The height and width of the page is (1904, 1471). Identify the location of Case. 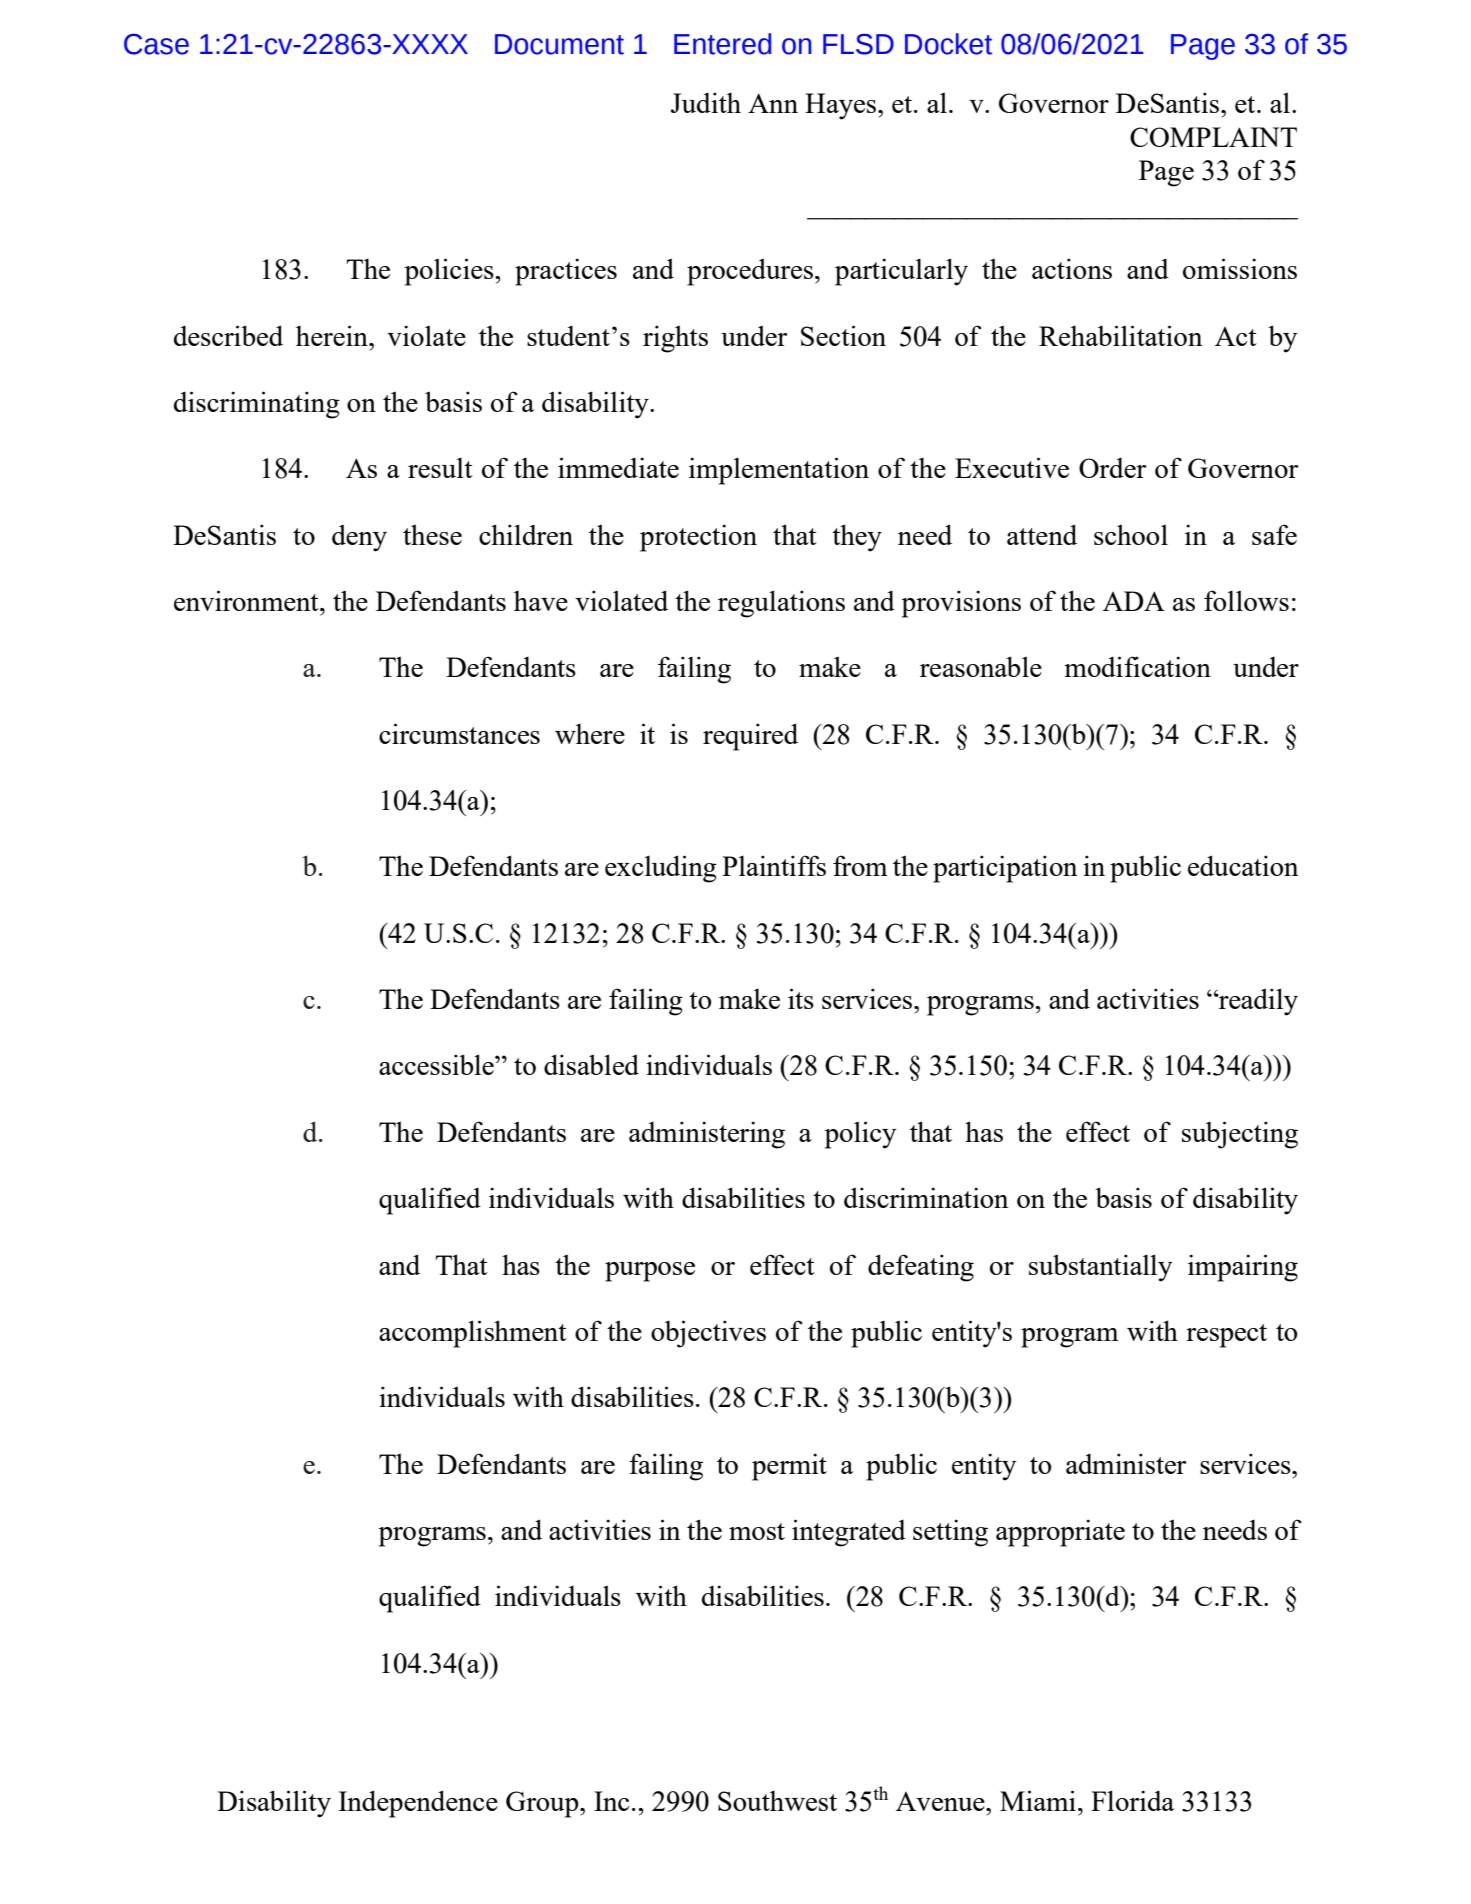
(156, 44).
